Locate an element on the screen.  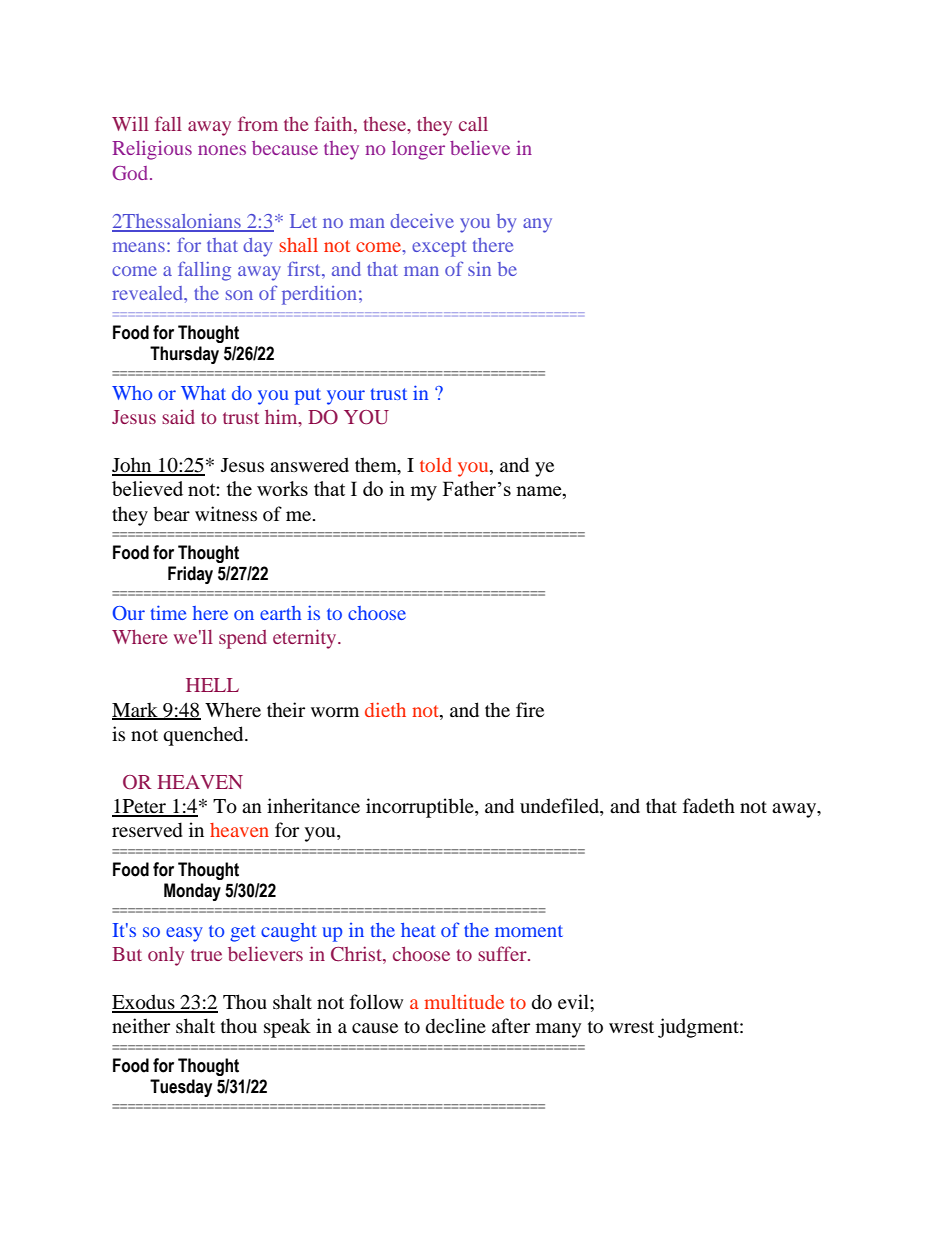
reserved is located at coordinates (147, 830).
